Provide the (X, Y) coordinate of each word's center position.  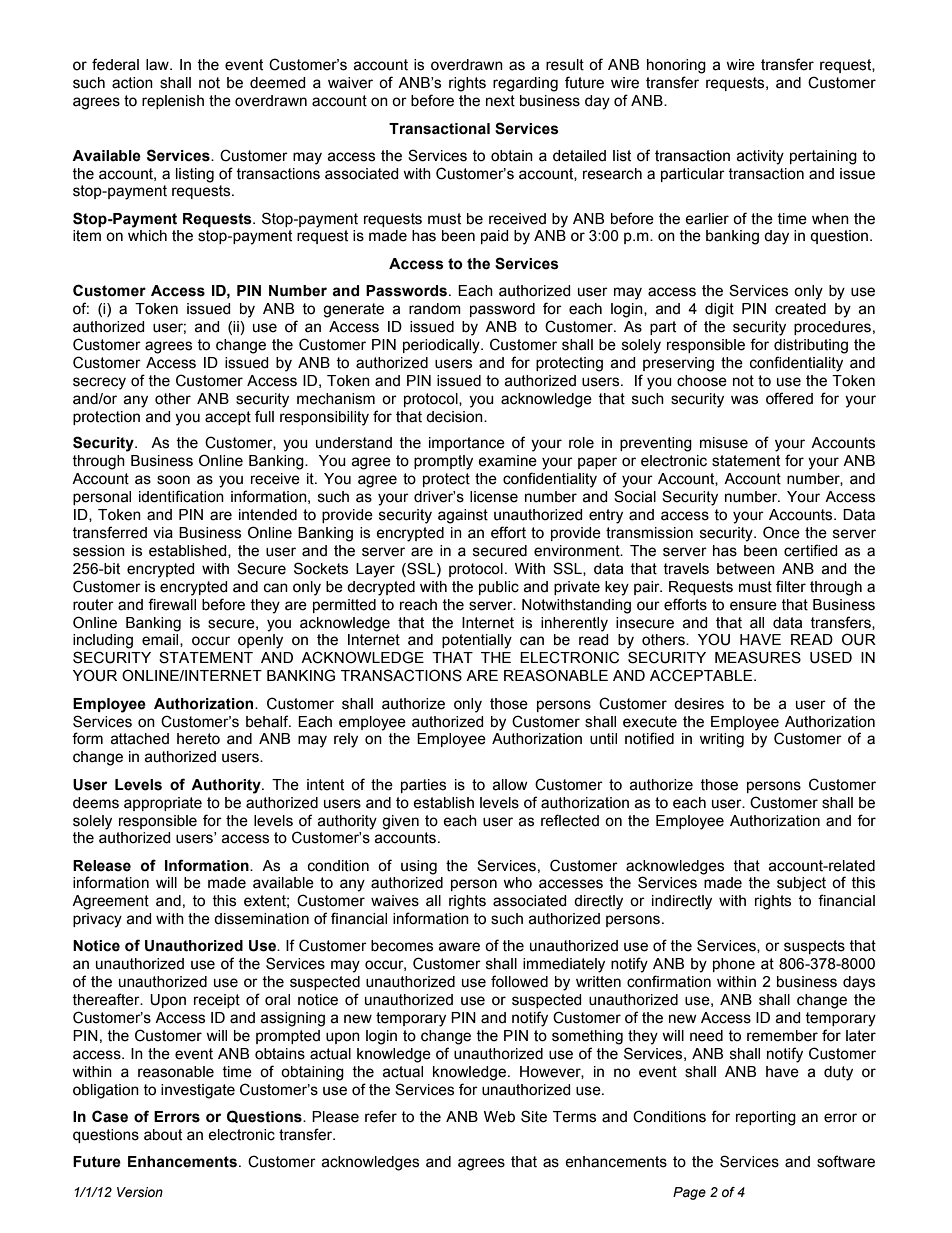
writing (721, 740)
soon (173, 480)
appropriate (163, 804)
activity (760, 157)
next (500, 101)
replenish (173, 102)
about (163, 1135)
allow (510, 785)
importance (467, 444)
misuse (724, 443)
